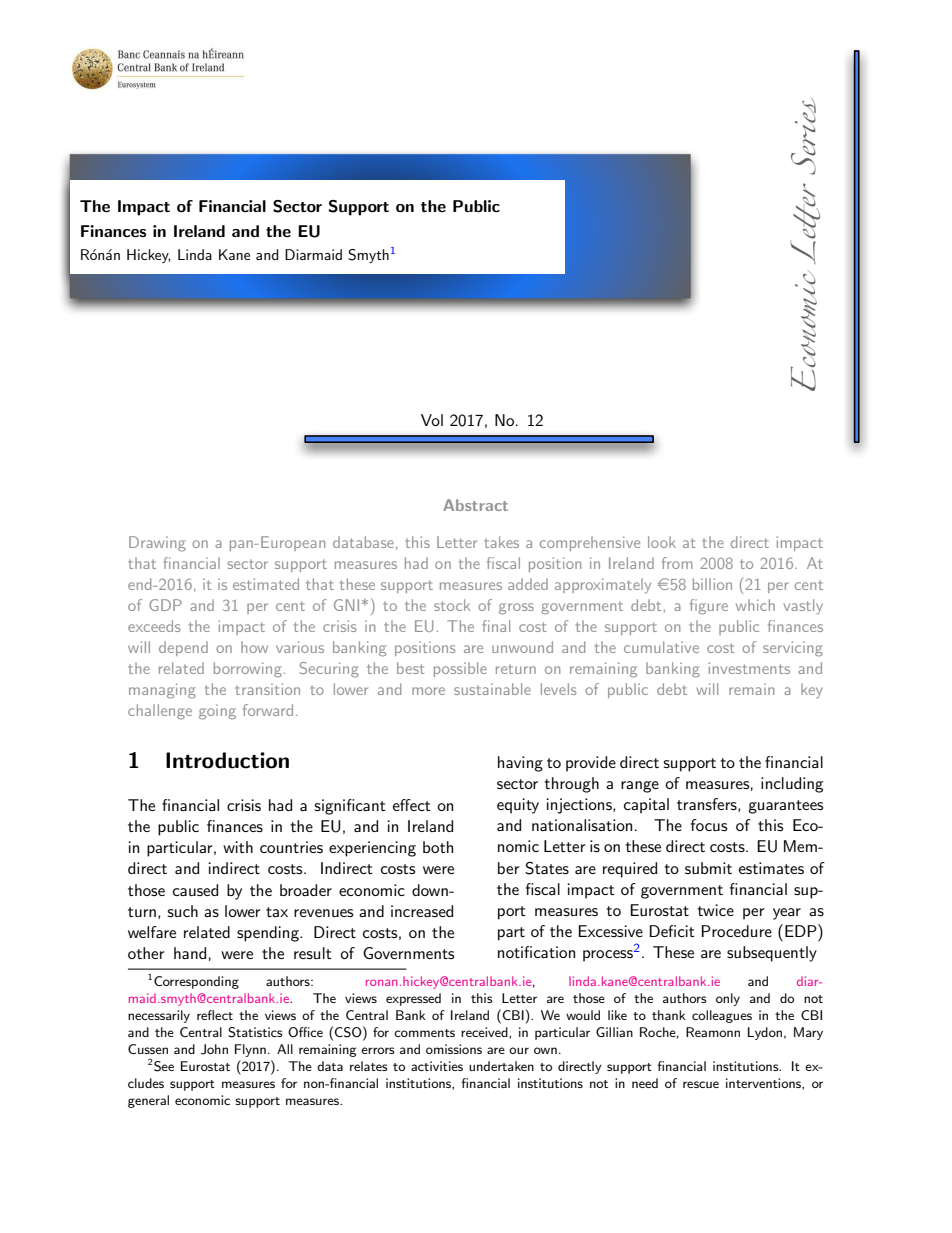 This document has width=952, height=1233. What do you see at coordinates (792, 785) in the document?
I see `including` at bounding box center [792, 785].
